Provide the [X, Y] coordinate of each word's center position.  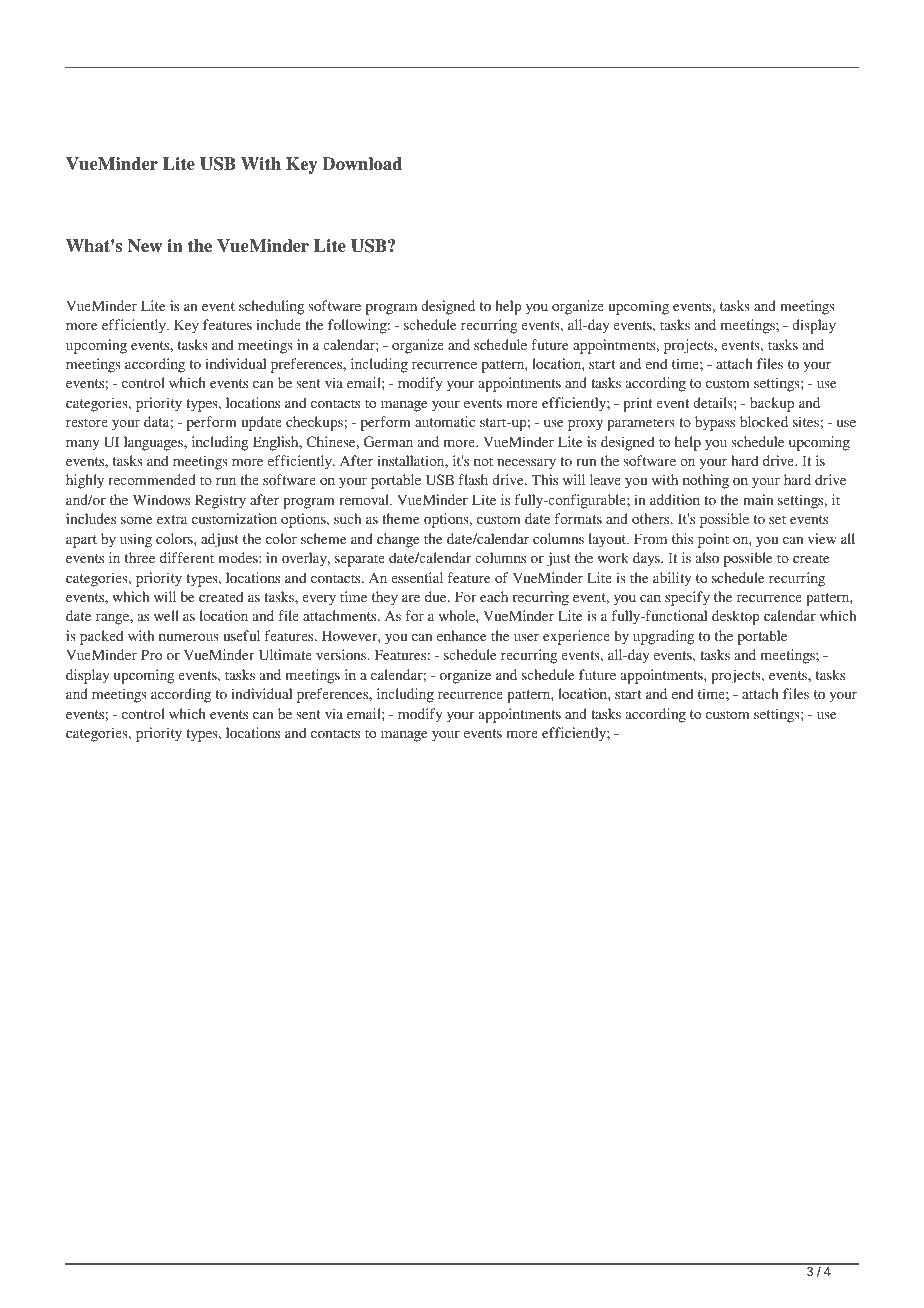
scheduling [272, 307]
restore [87, 422]
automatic [445, 421]
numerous [189, 637]
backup [772, 404]
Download [362, 164]
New [145, 246]
